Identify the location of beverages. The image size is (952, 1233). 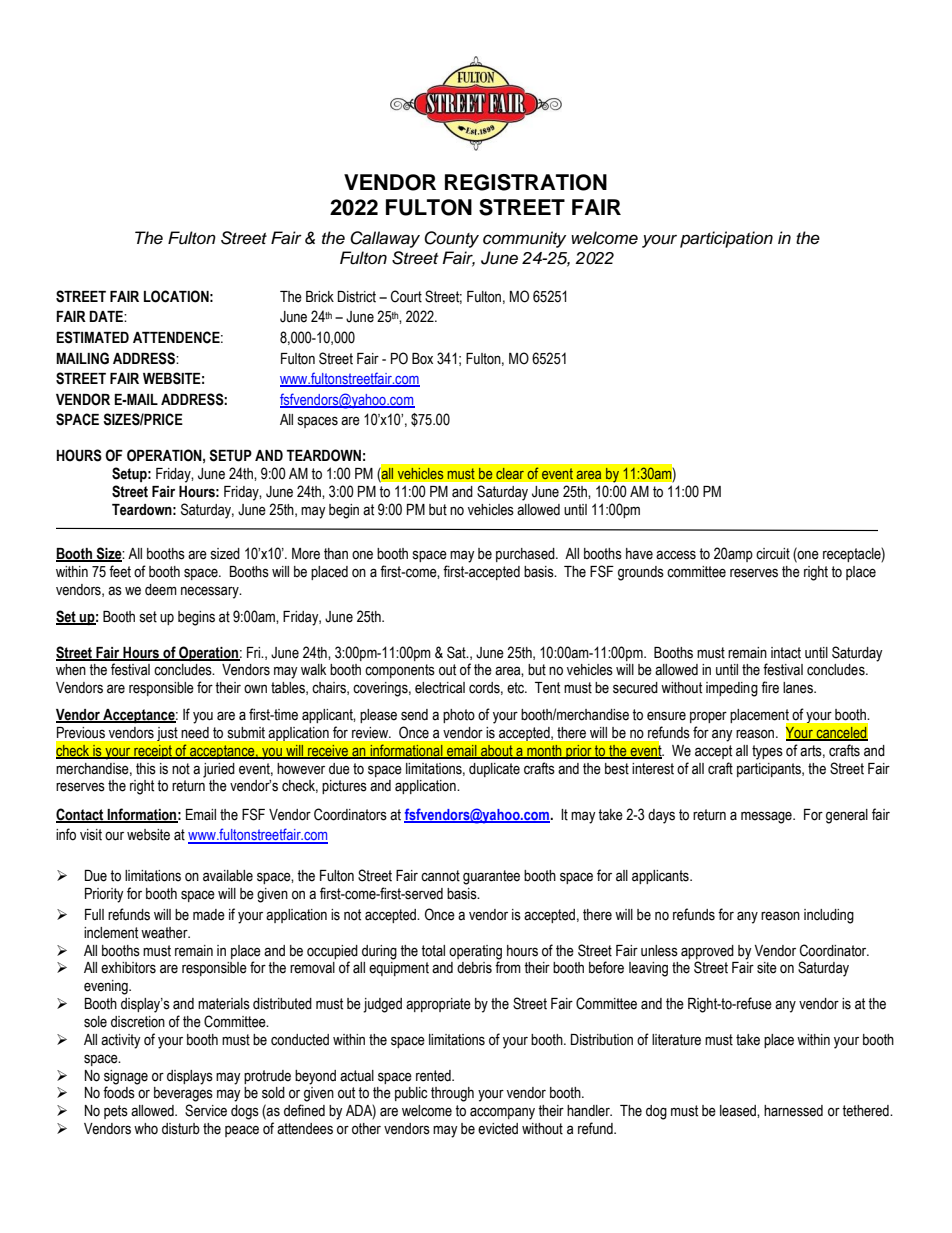
(183, 1094).
